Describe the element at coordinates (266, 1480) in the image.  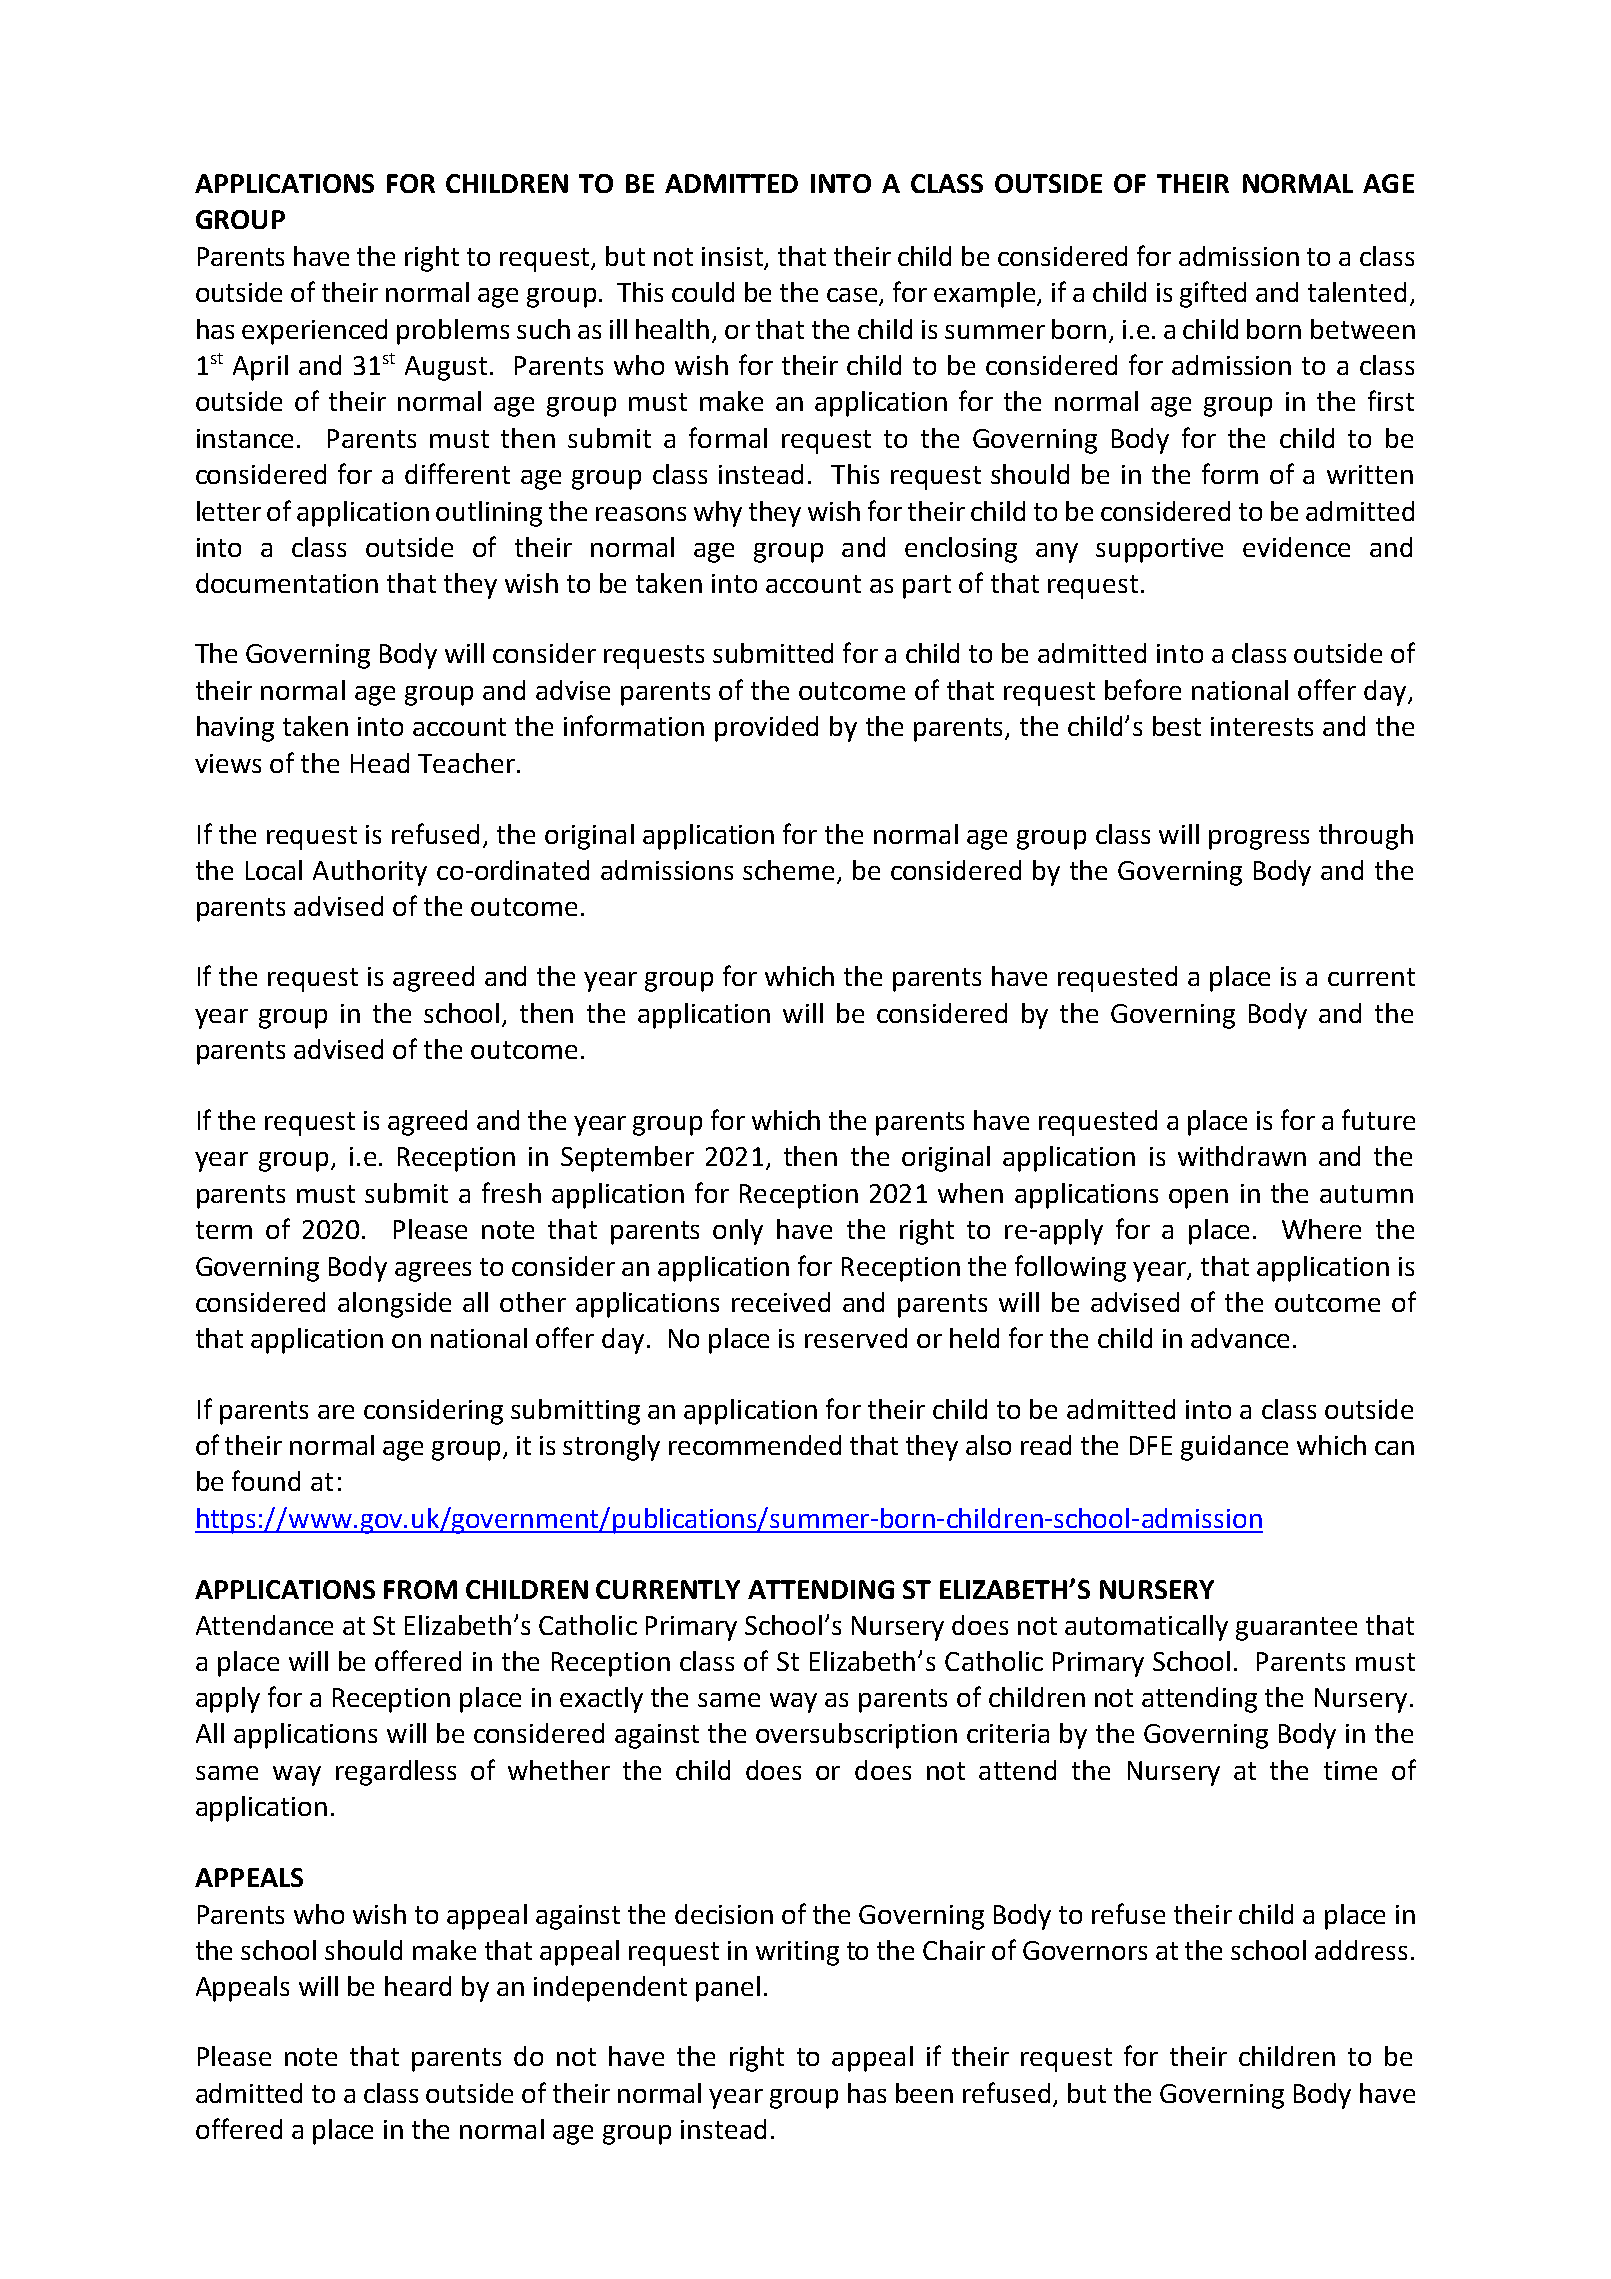
I see `found` at that location.
